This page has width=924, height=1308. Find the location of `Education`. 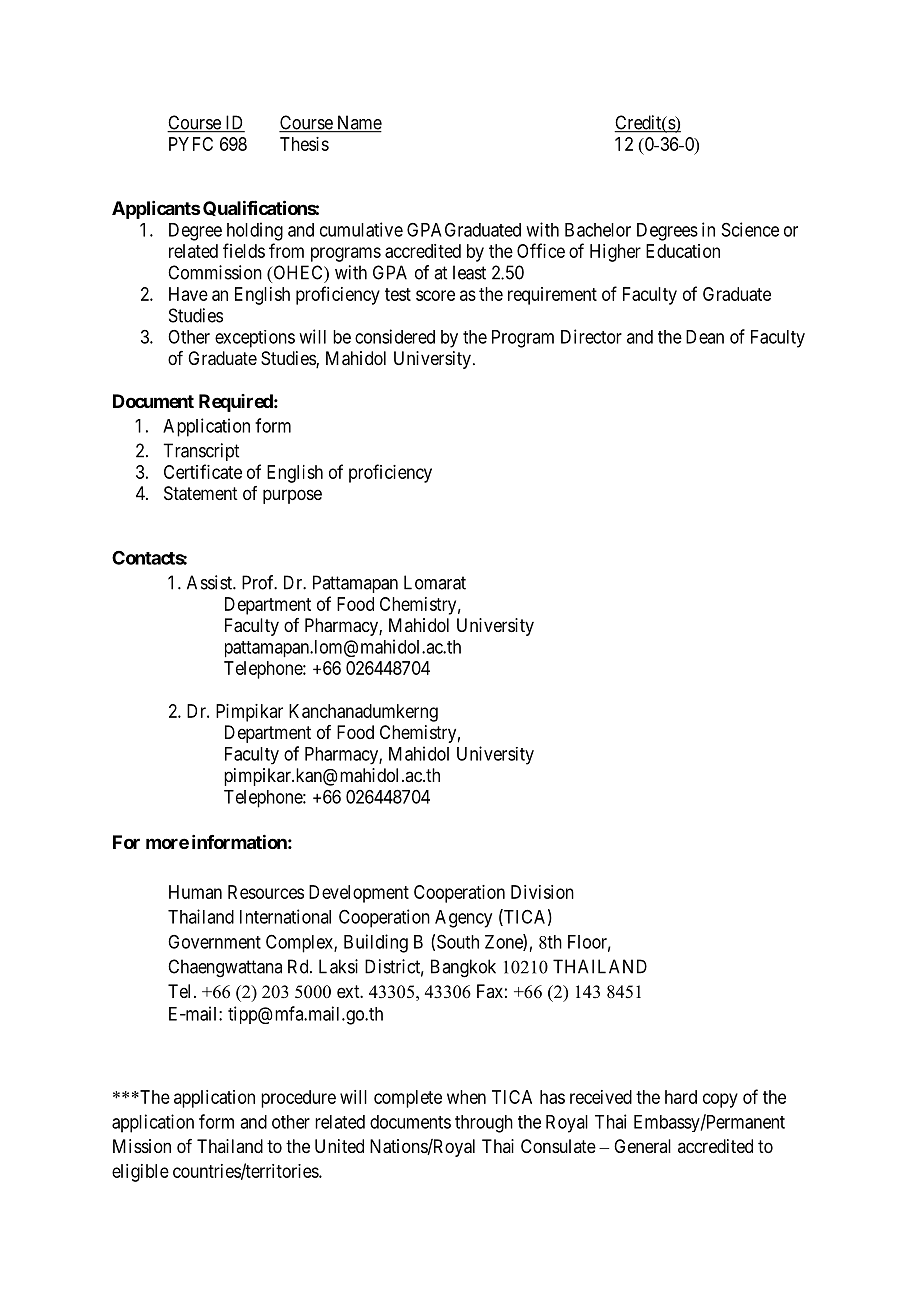

Education is located at coordinates (683, 251).
